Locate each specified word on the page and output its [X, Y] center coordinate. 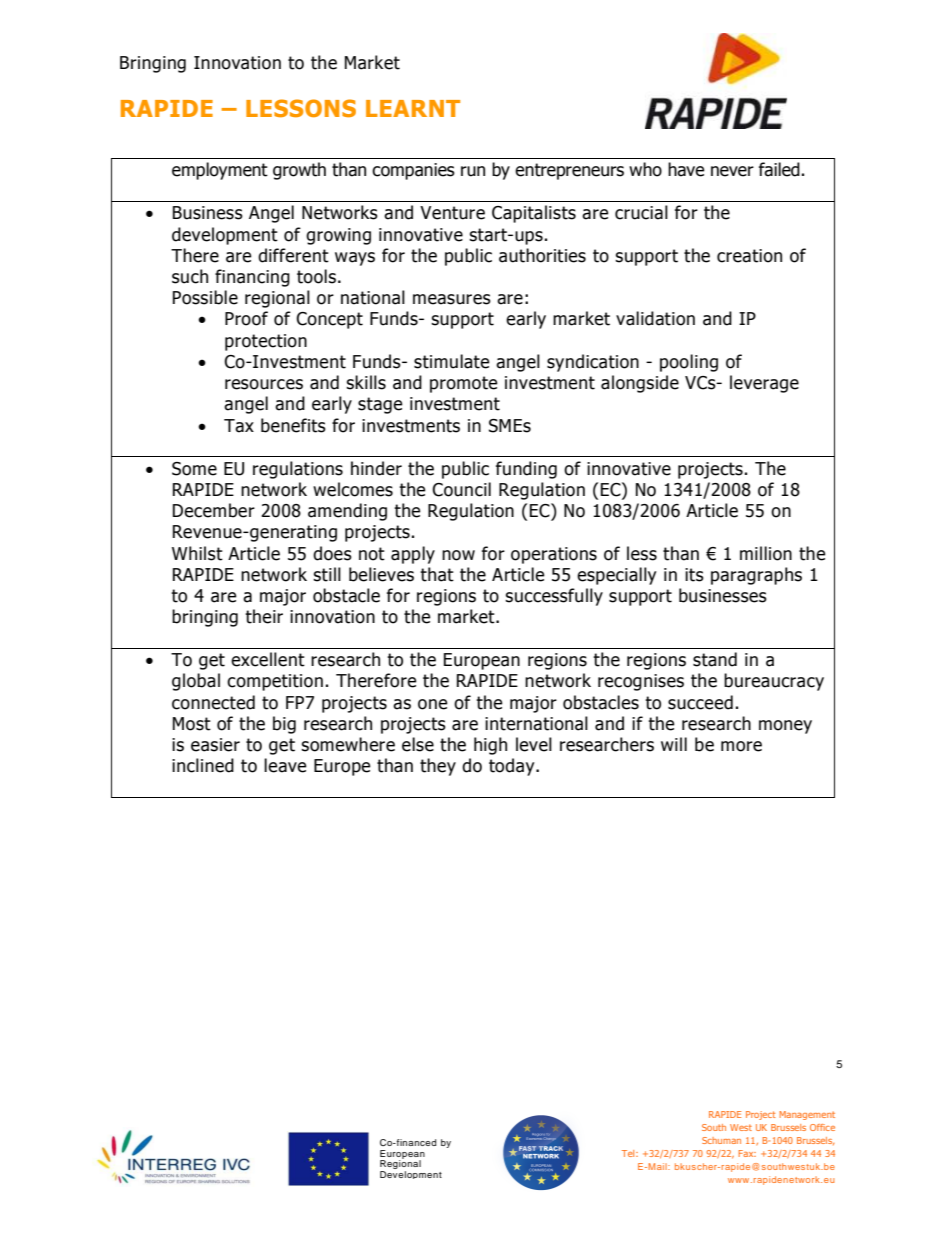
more [741, 746]
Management [807, 1115]
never [732, 171]
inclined [203, 765]
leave [285, 765]
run [473, 171]
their [264, 616]
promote [464, 384]
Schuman [721, 1140]
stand [715, 659]
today [513, 767]
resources [264, 384]
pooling [689, 363]
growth [299, 171]
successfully [554, 597]
